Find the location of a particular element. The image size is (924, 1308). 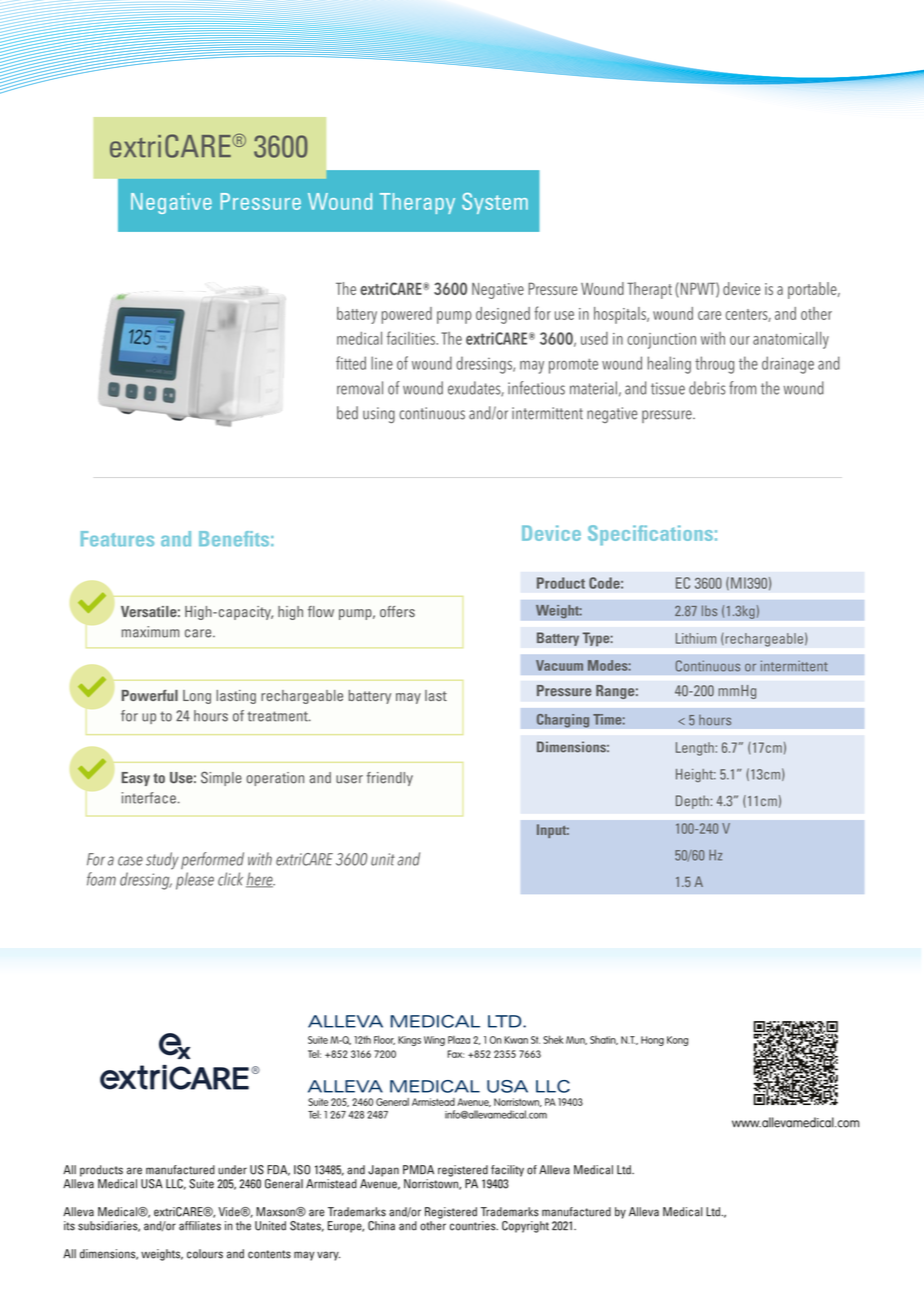

conjunction is located at coordinates (661, 341).
